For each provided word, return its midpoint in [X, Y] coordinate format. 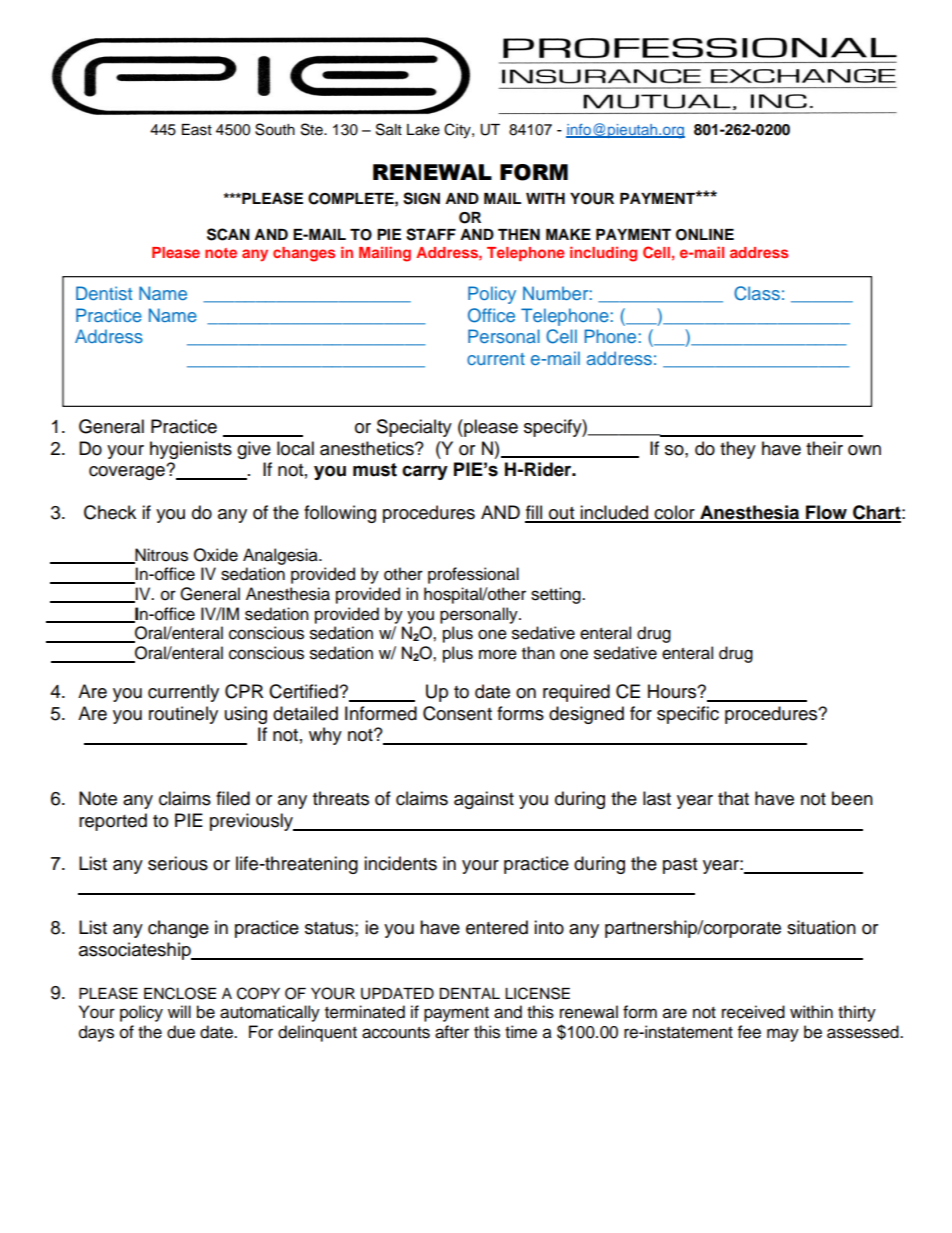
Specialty [414, 428]
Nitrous [160, 555]
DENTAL [469, 993]
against [484, 800]
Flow [826, 513]
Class [757, 293]
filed [233, 798]
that [733, 798]
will [179, 1011]
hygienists [191, 450]
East [197, 130]
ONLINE [705, 235]
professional [473, 575]
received [753, 1012]
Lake [423, 130]
